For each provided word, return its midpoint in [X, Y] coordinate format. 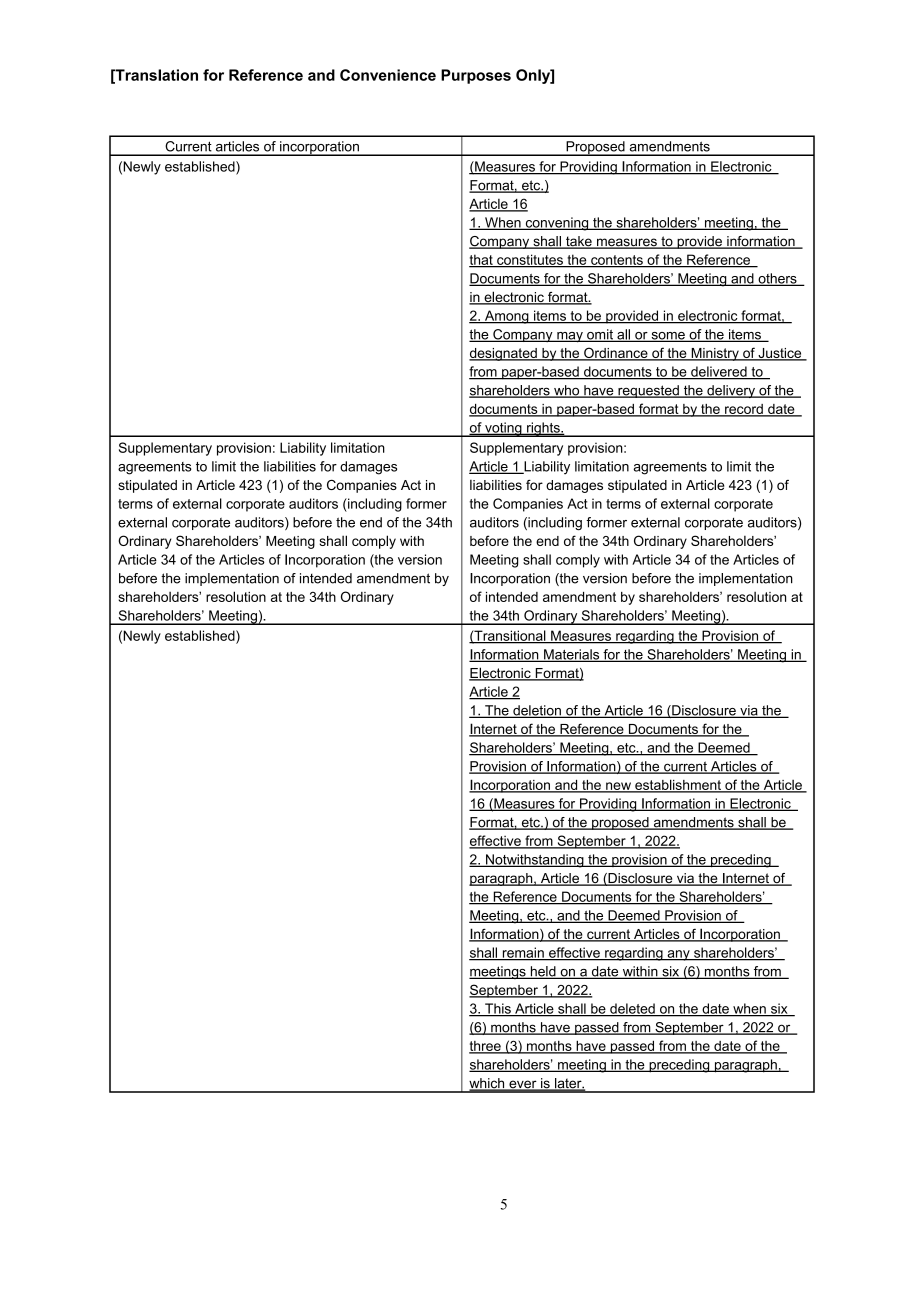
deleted [632, 1009]
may [570, 337]
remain [523, 953]
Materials [572, 655]
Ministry [715, 354]
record [744, 410]
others [777, 279]
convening [557, 224]
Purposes [476, 76]
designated [504, 354]
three [486, 1047]
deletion [537, 711]
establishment [678, 785]
